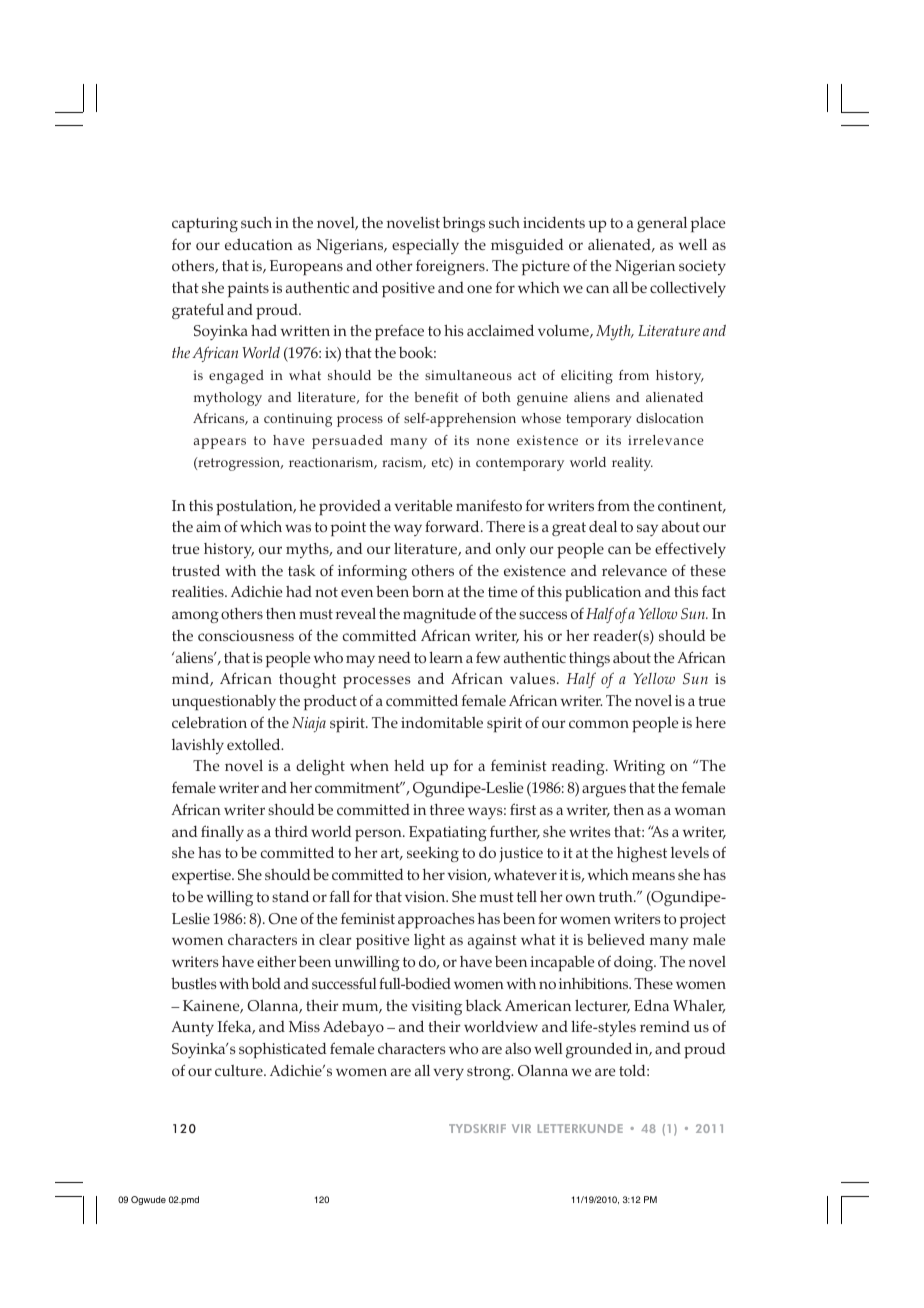 The width and height of the screenshot is (924, 1308). Describe the element at coordinates (259, 244) in the screenshot. I see `education` at that location.
